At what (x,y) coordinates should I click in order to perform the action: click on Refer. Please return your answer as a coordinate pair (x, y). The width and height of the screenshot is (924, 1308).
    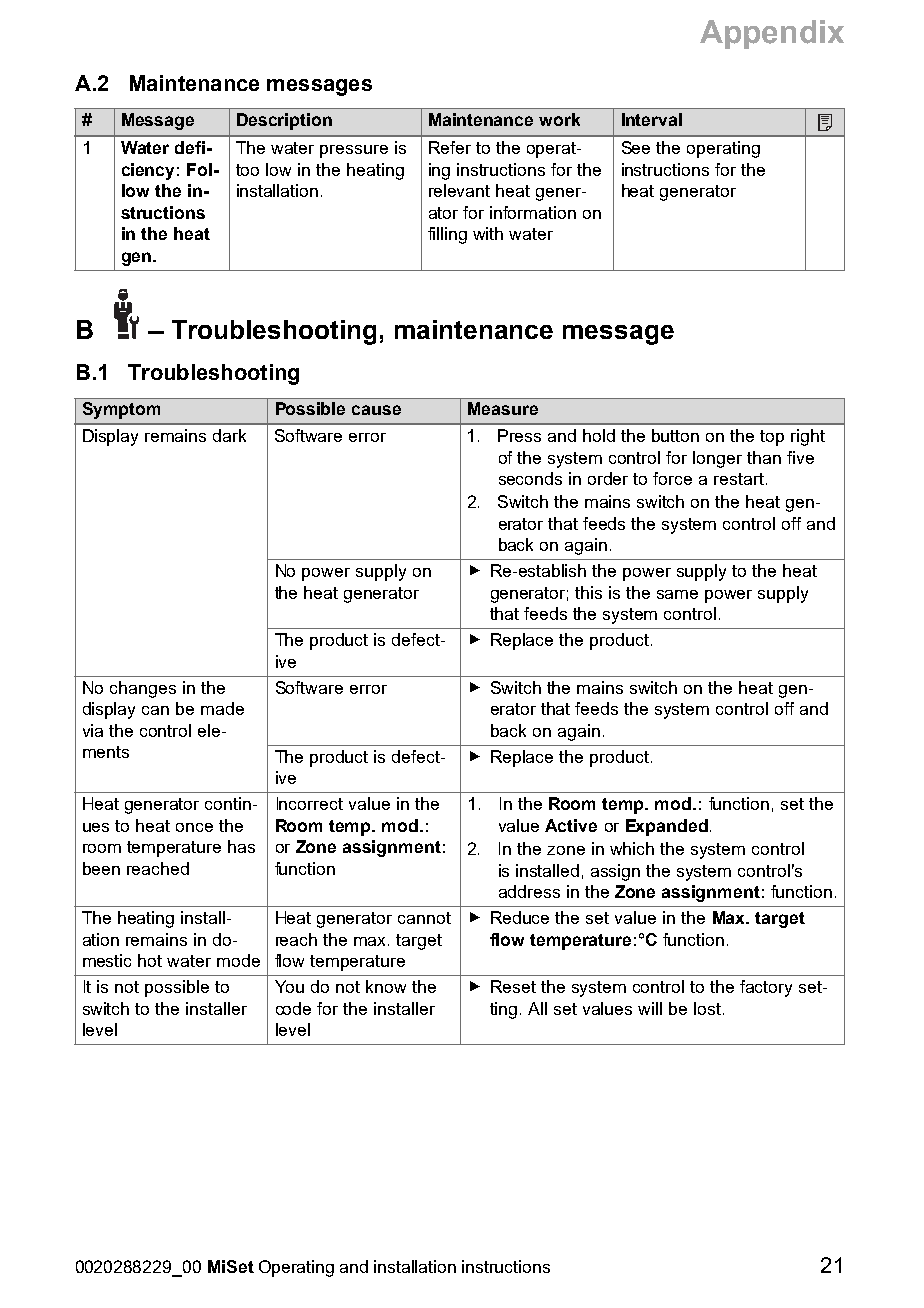
    Looking at the image, I should click on (450, 147).
